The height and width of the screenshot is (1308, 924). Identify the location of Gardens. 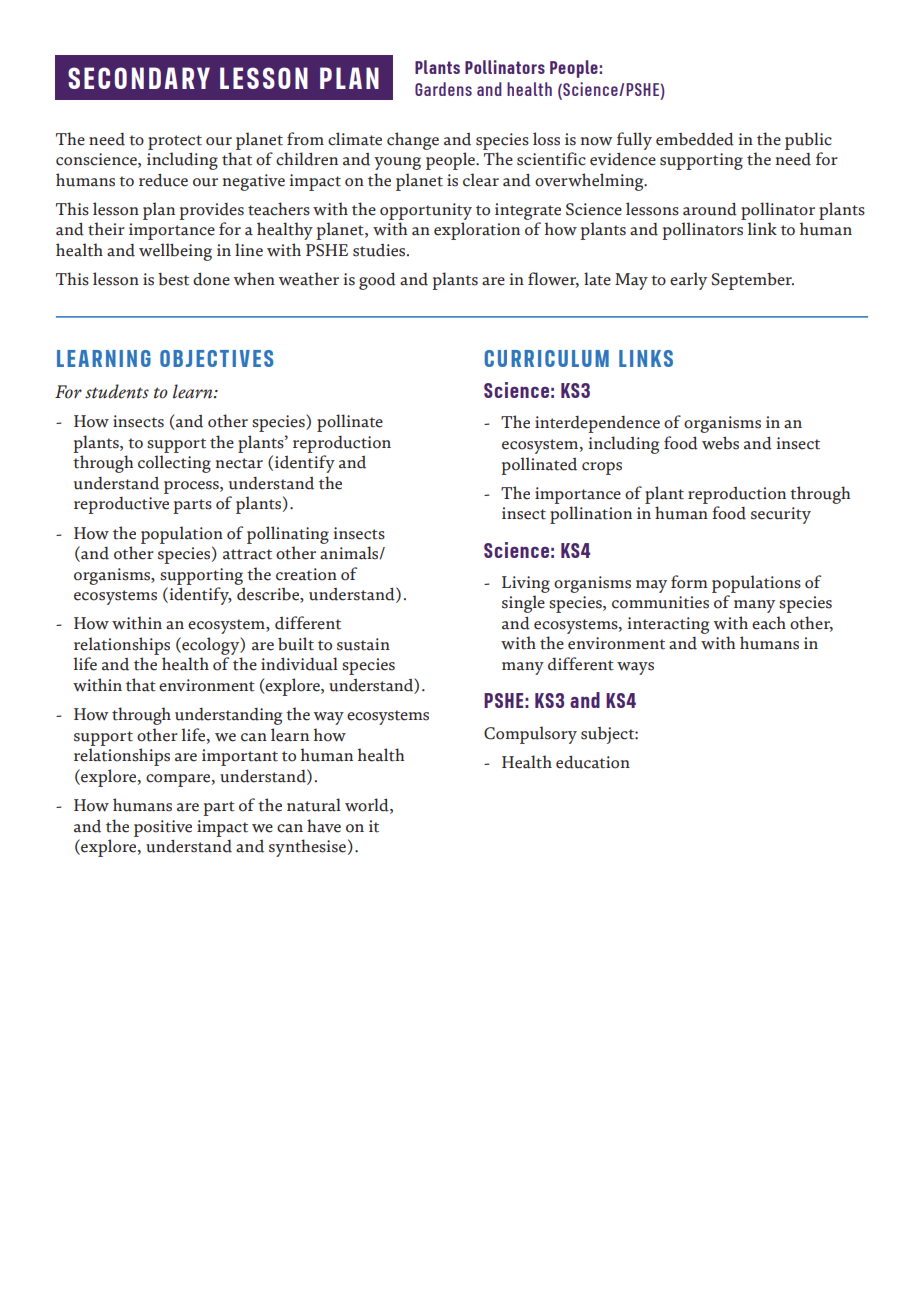
(443, 89).
